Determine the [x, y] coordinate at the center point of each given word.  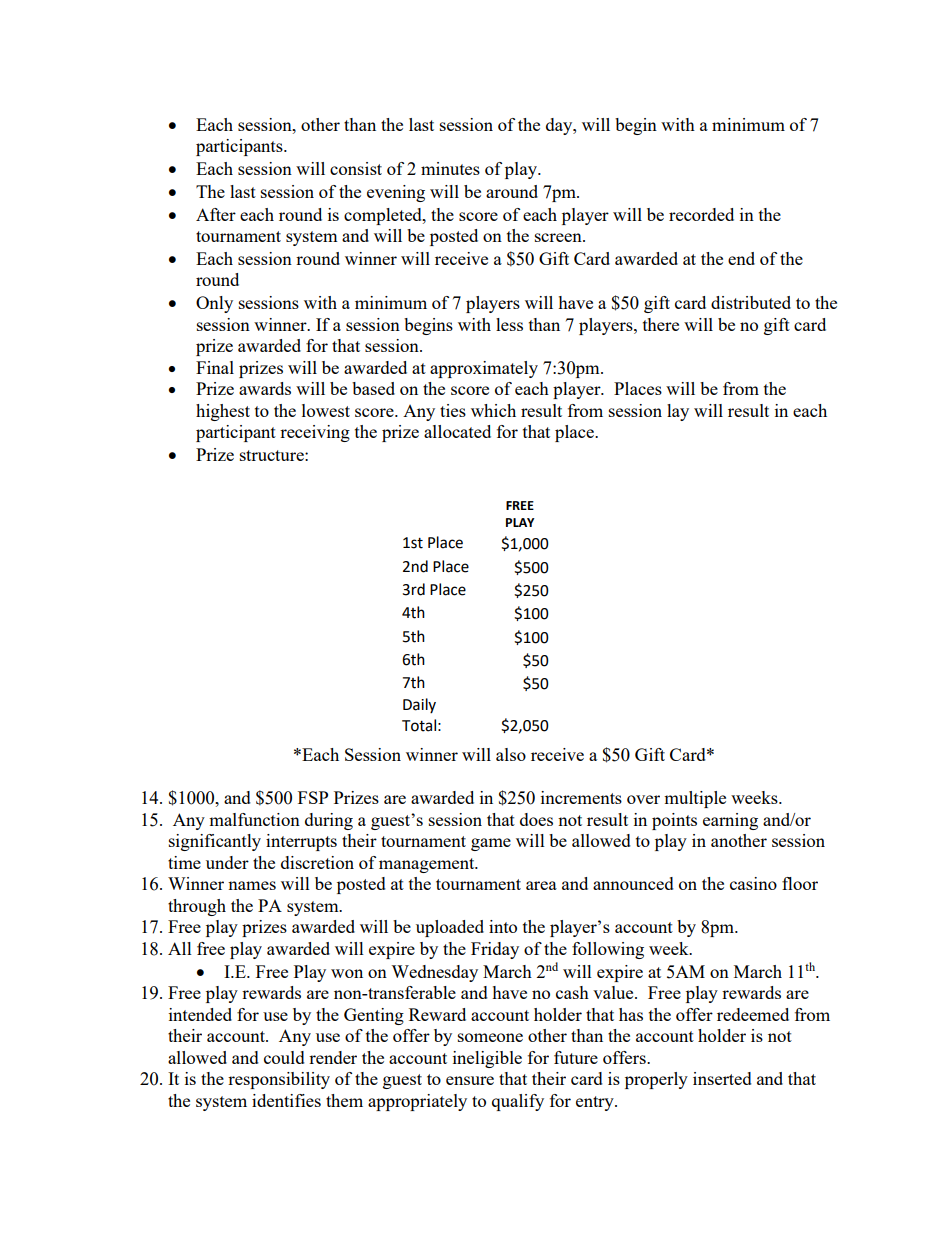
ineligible [487, 1059]
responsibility [279, 1080]
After [216, 214]
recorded [701, 214]
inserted [722, 1078]
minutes [450, 168]
